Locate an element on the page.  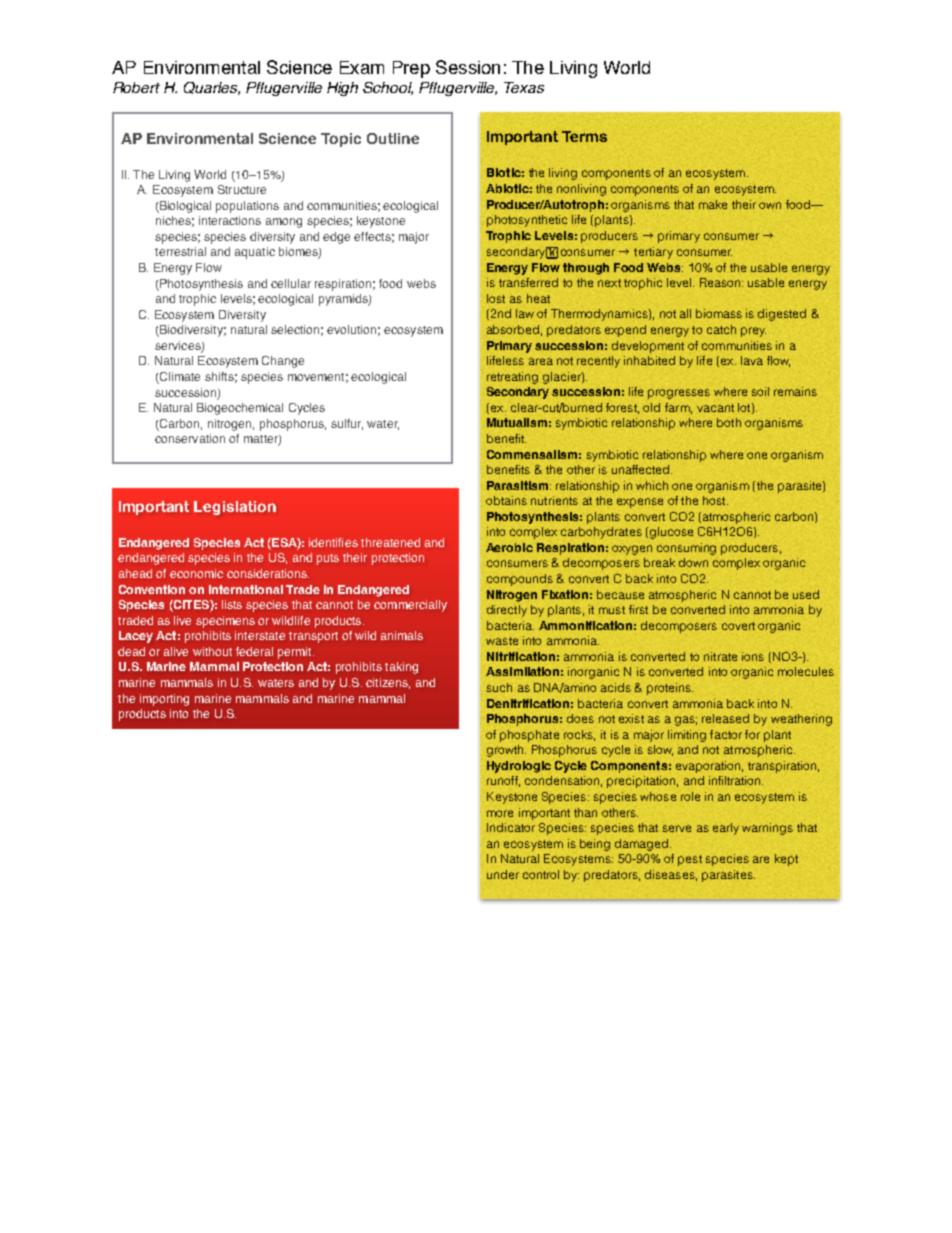
early is located at coordinates (726, 829).
